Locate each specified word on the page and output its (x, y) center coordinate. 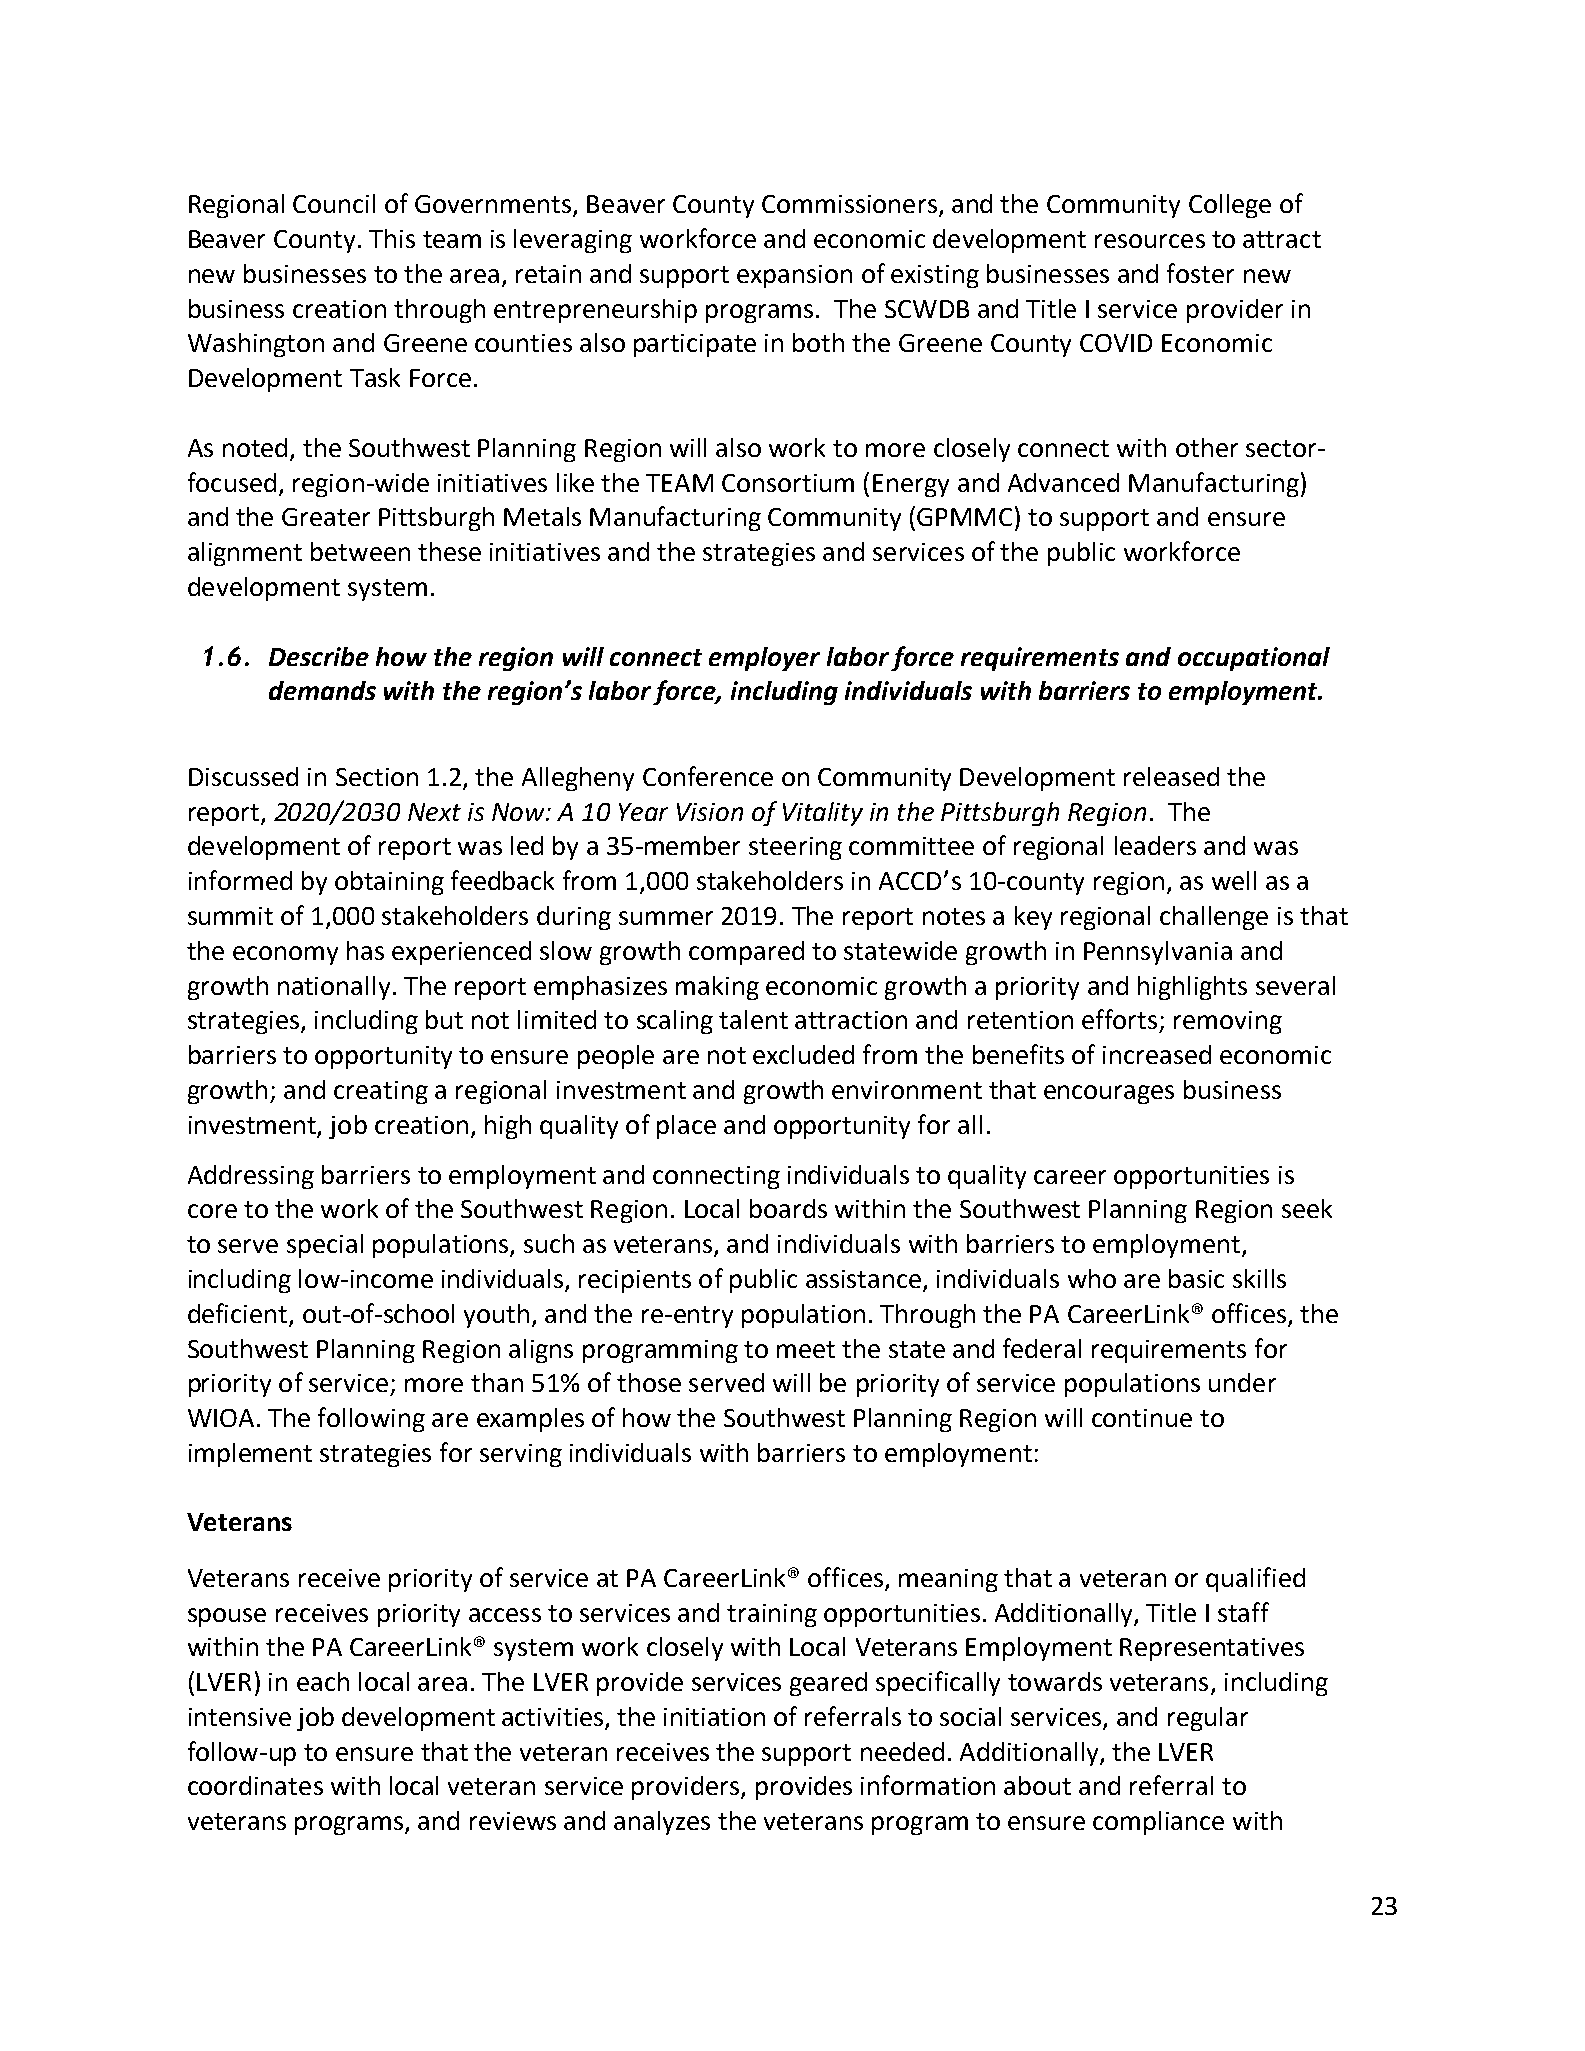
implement (250, 1455)
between (360, 551)
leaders (1155, 845)
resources (1150, 241)
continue (1142, 1418)
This (392, 238)
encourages (1109, 1094)
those (649, 1382)
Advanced (1063, 482)
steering (795, 848)
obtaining (389, 883)
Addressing (251, 1177)
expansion (794, 276)
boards (788, 1208)
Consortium (788, 483)
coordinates (255, 1785)
